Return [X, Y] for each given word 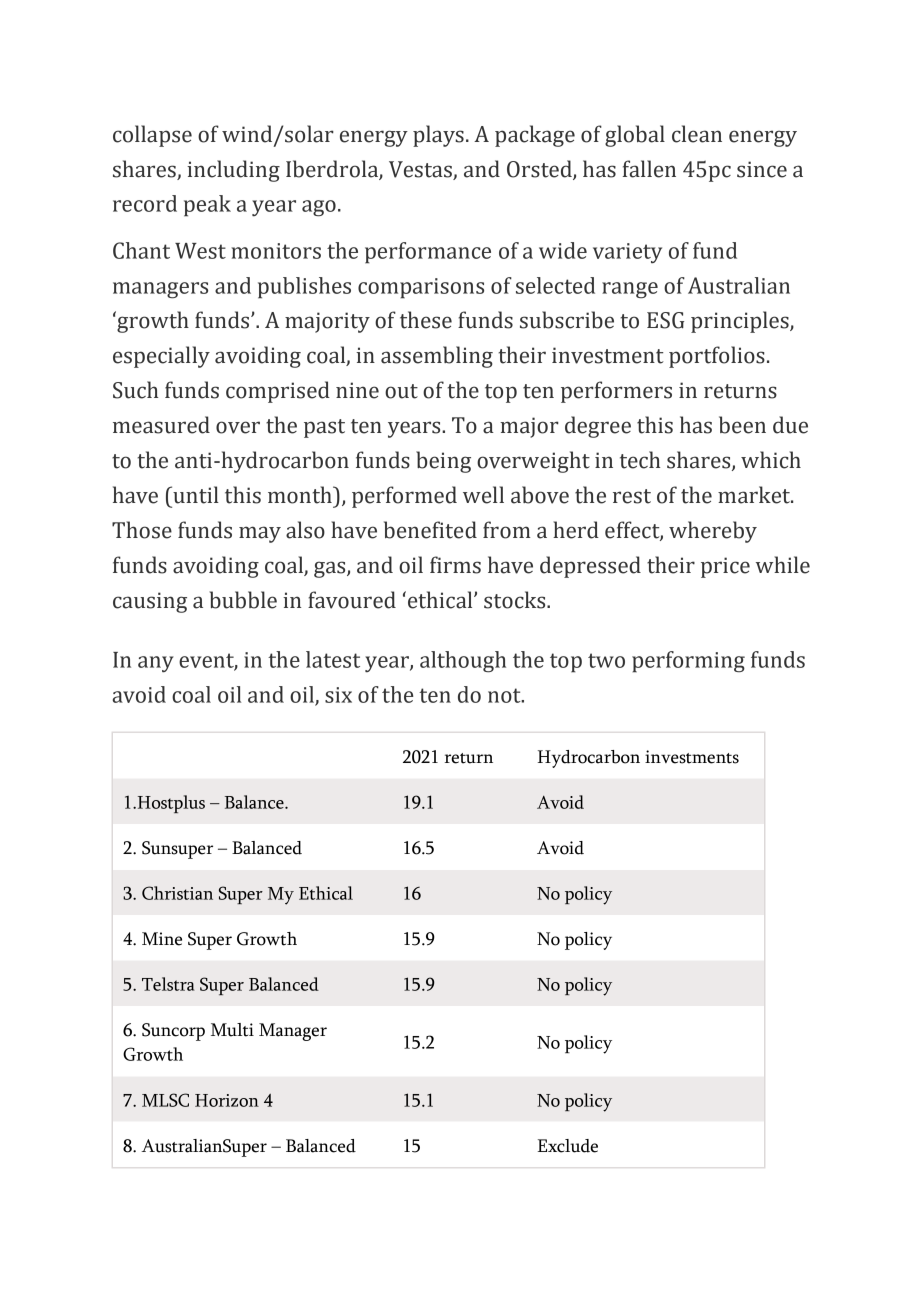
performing [688, 662]
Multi [232, 1030]
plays [438, 136]
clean [697, 134]
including [233, 171]
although [463, 662]
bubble [243, 600]
